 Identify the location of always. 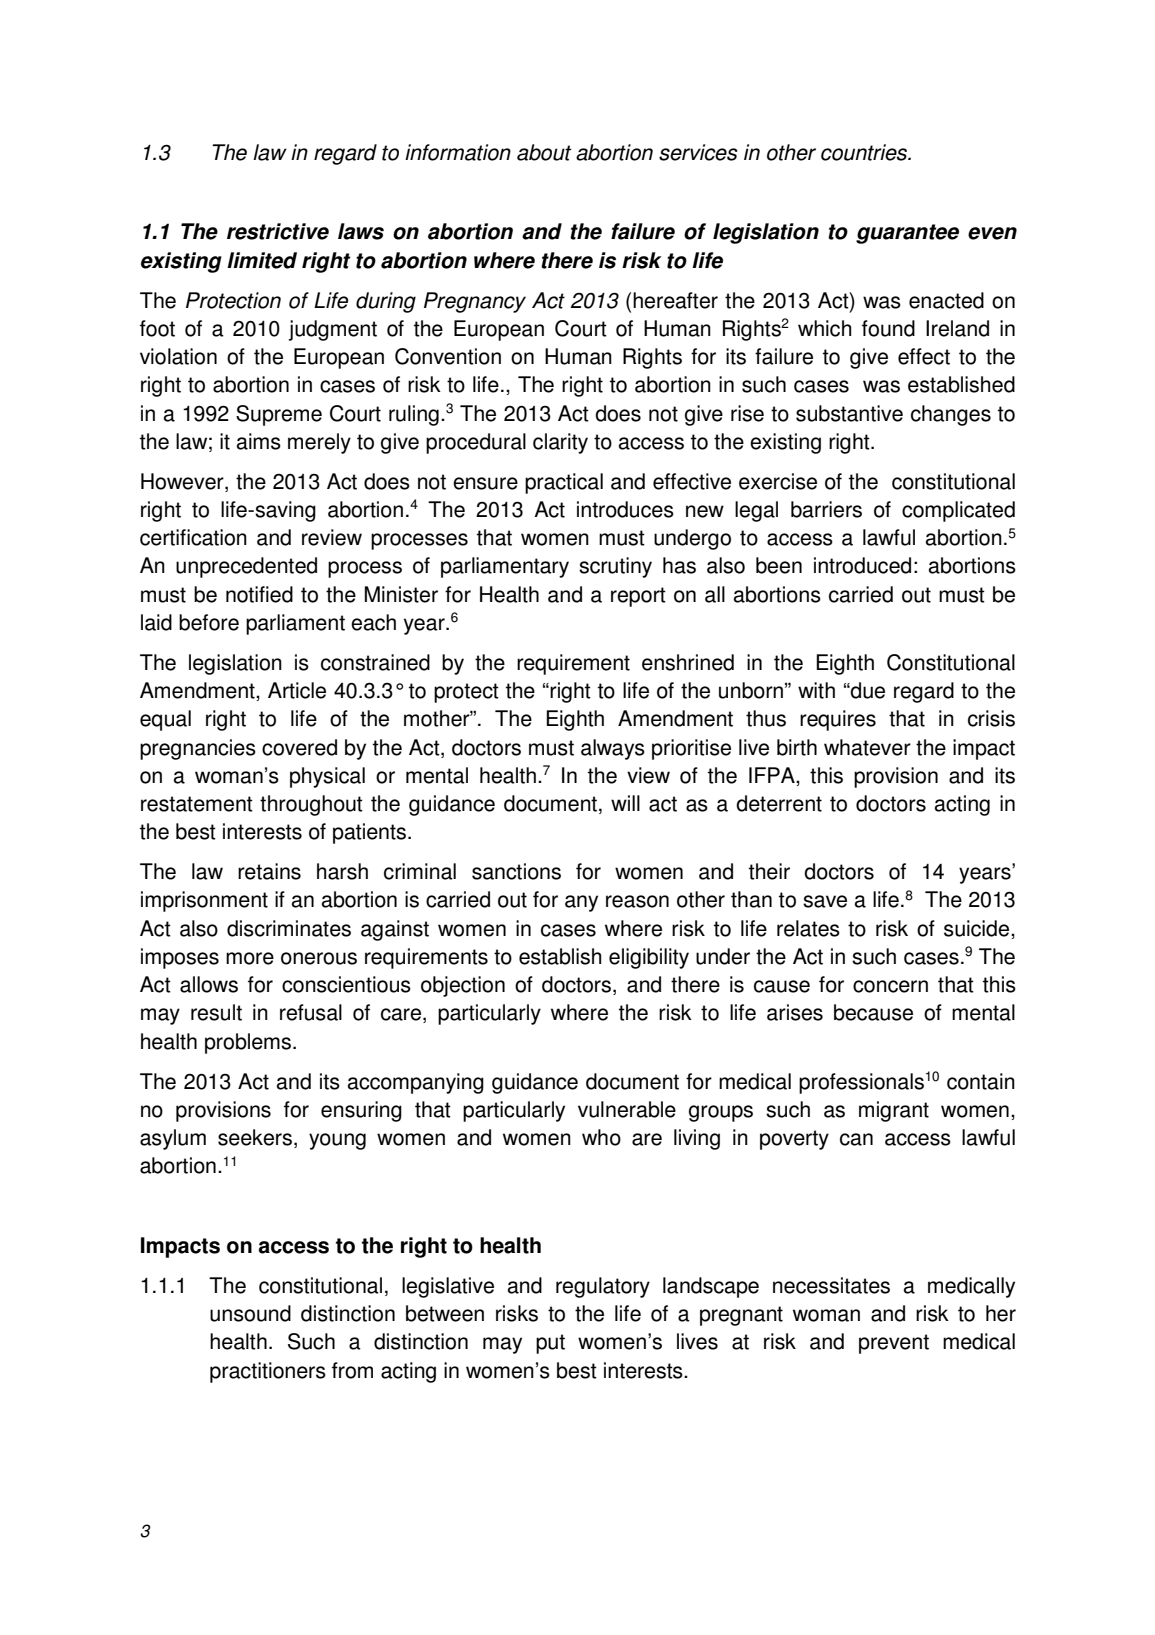
(613, 749).
